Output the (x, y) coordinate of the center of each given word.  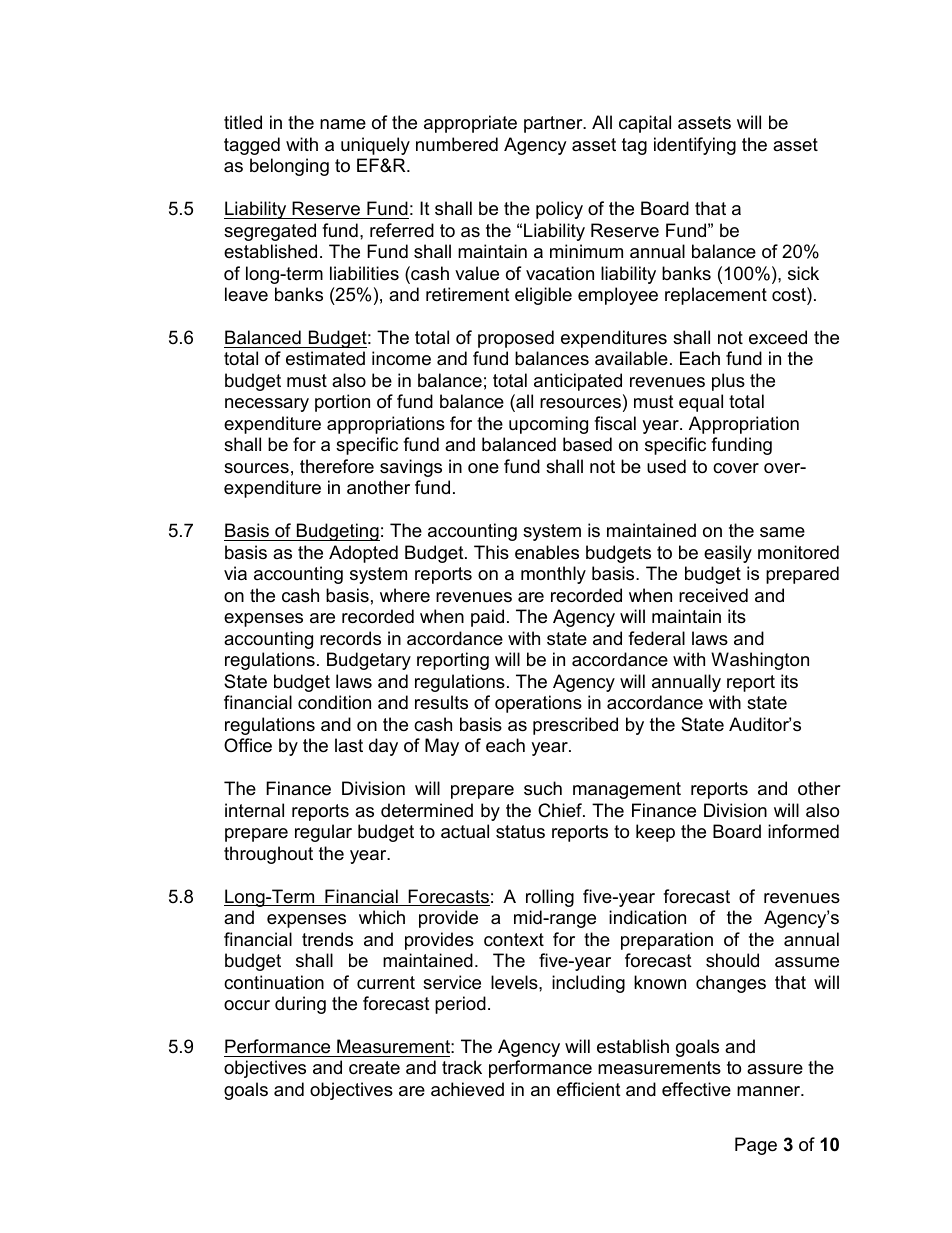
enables (547, 552)
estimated (325, 358)
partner (554, 124)
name (343, 124)
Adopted (363, 554)
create (374, 1068)
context (514, 940)
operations (538, 704)
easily (728, 554)
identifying (695, 146)
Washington (760, 661)
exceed (778, 337)
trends (327, 939)
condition (334, 702)
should (732, 960)
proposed (516, 339)
